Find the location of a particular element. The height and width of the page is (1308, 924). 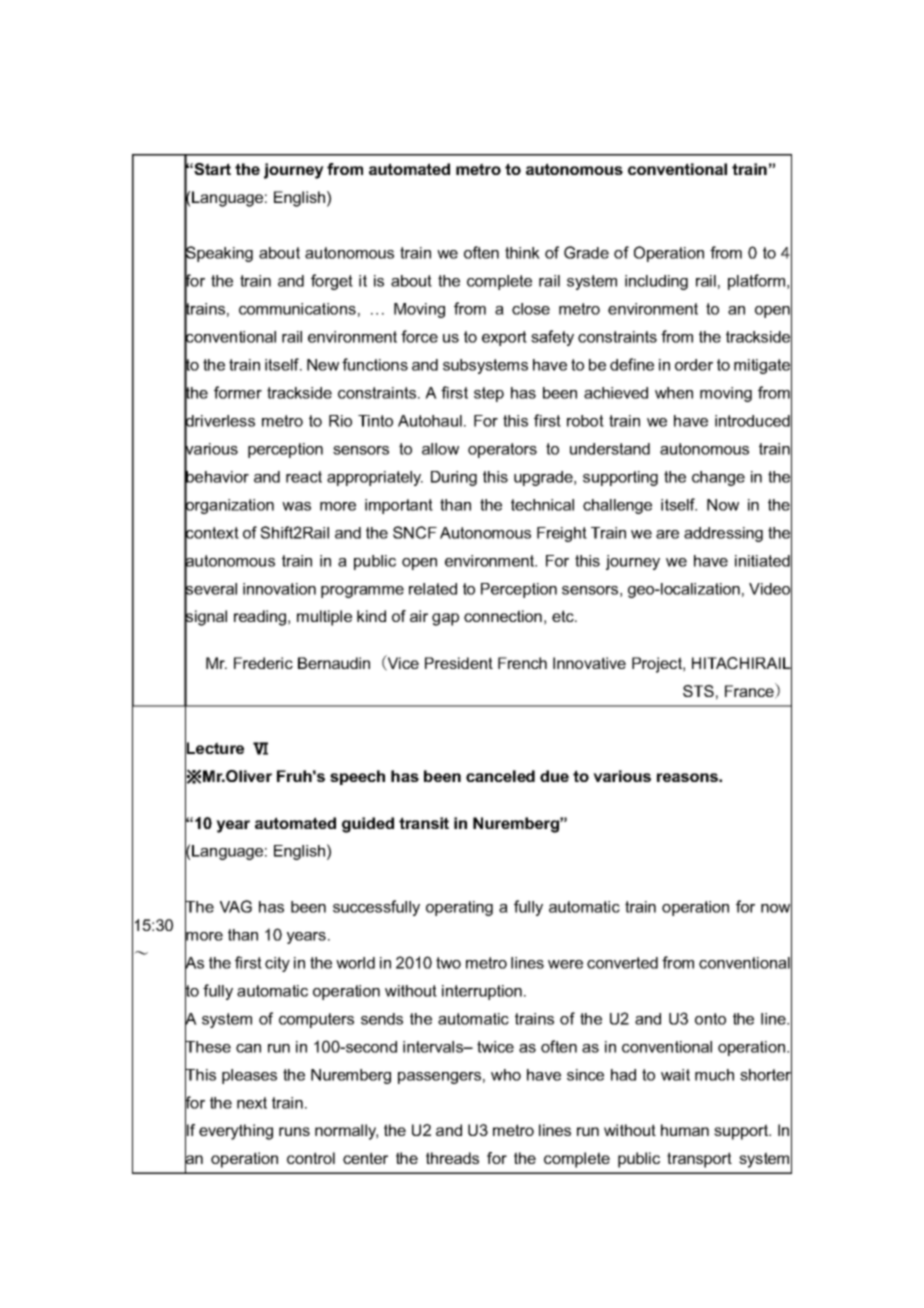

Frederic is located at coordinates (263, 663).
